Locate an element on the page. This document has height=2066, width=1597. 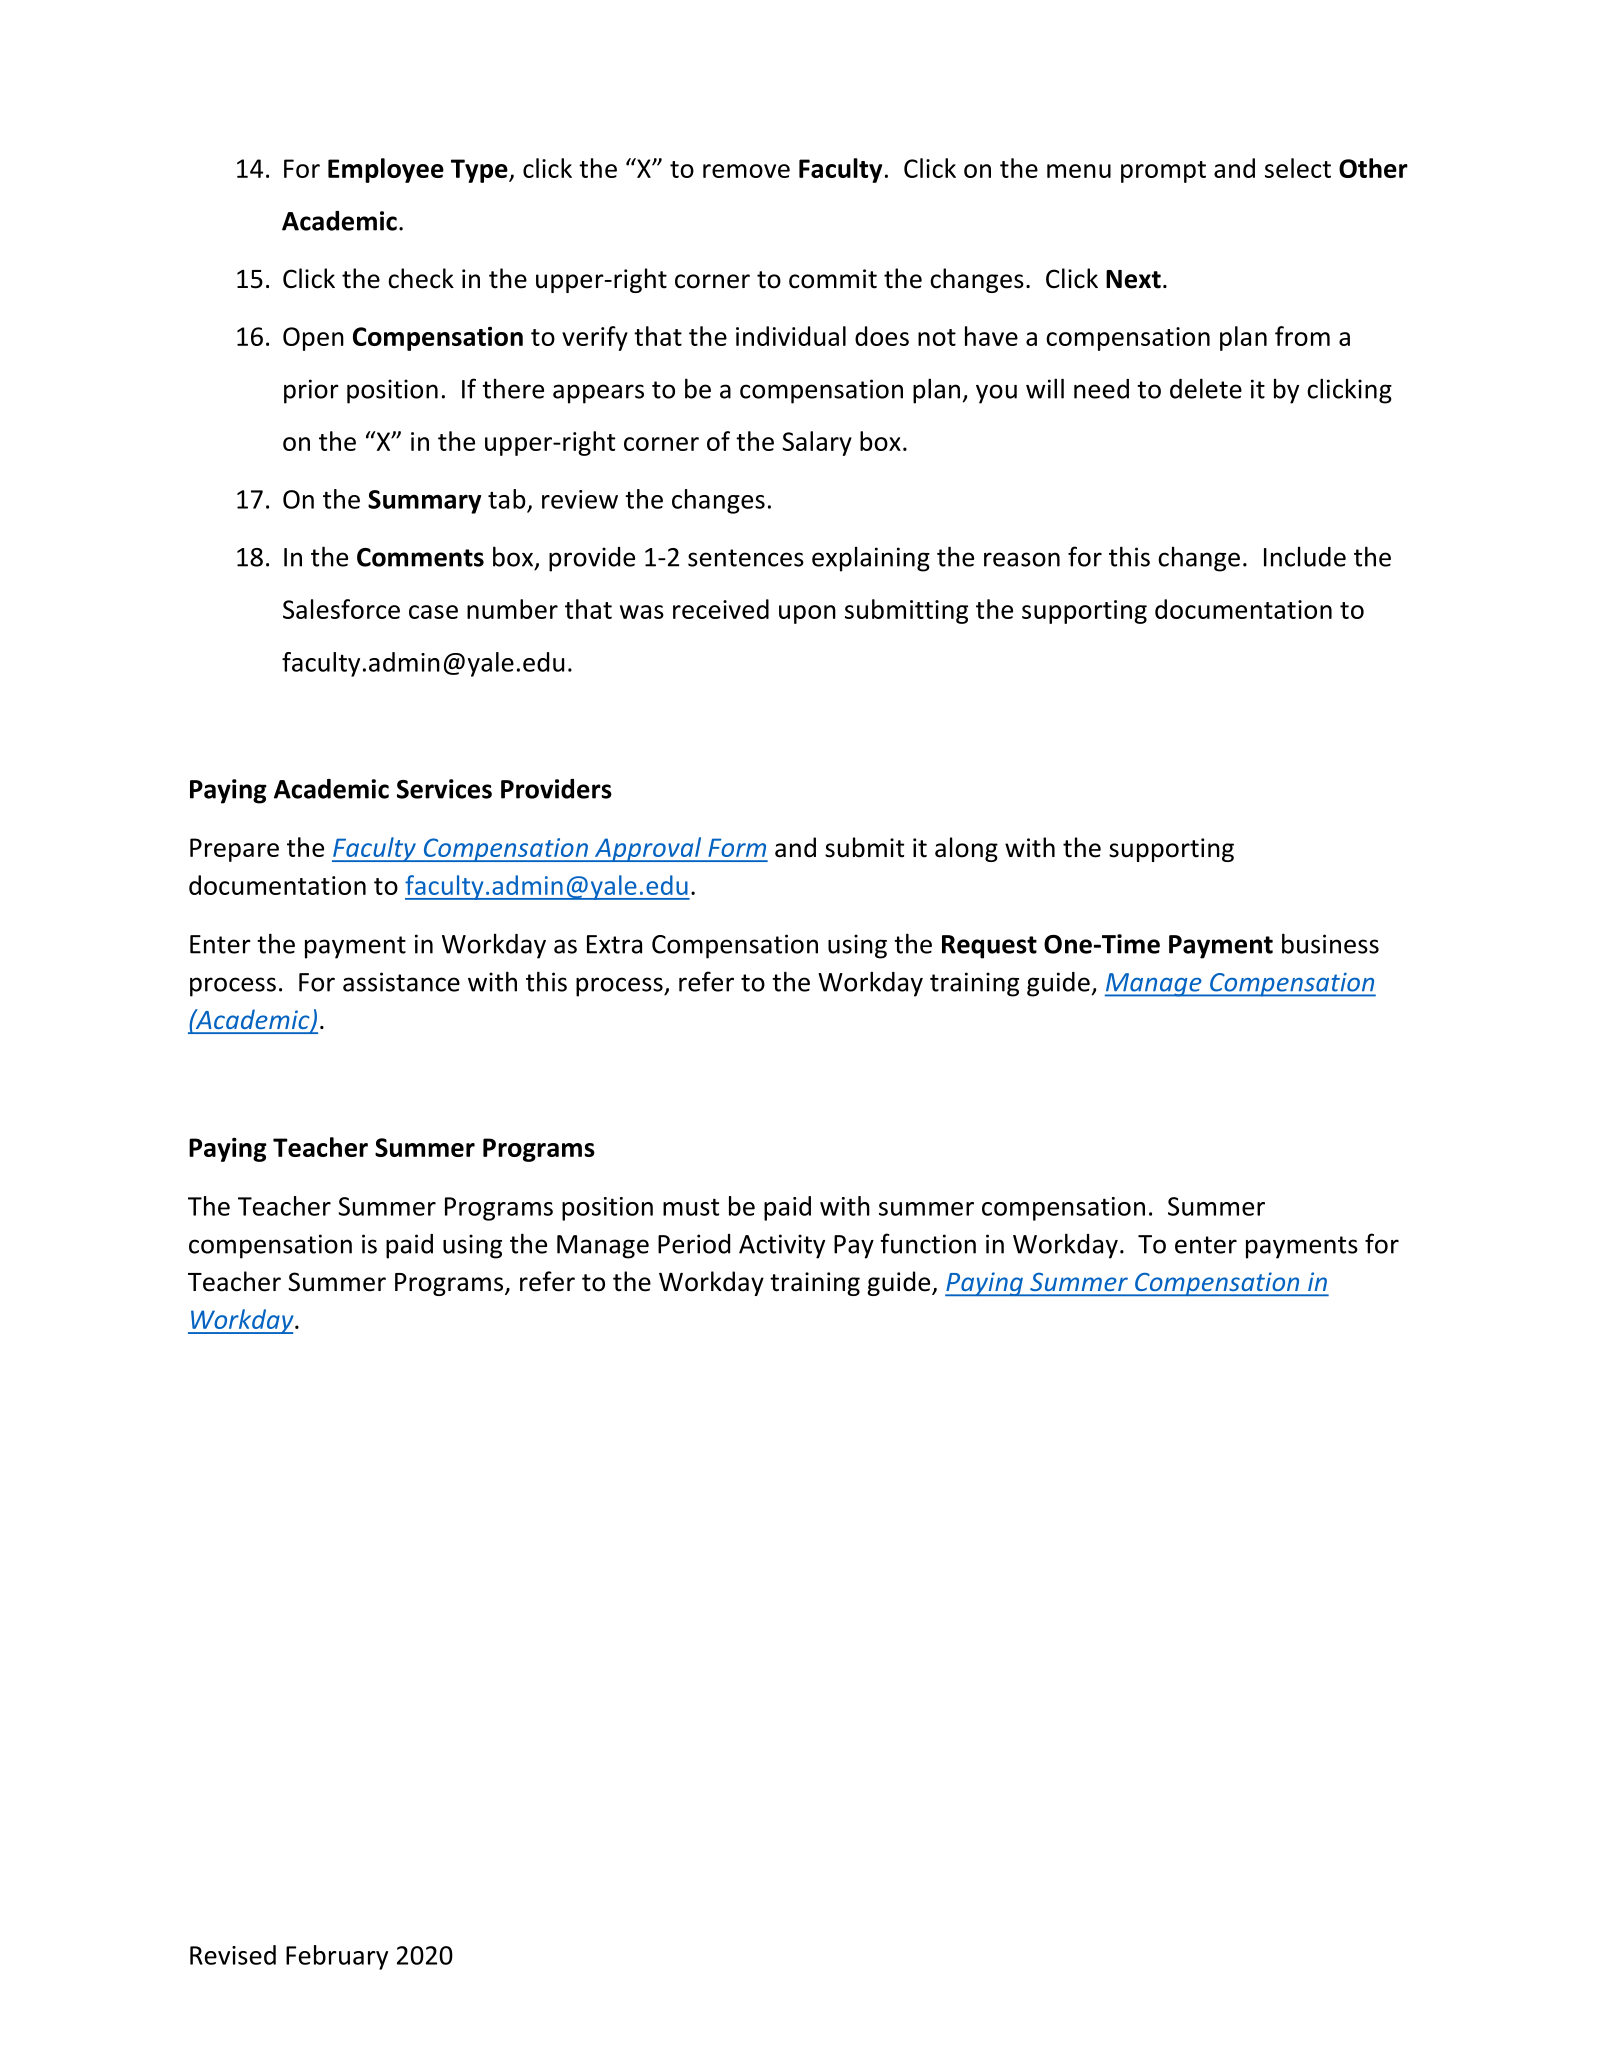
Employee is located at coordinates (386, 170).
